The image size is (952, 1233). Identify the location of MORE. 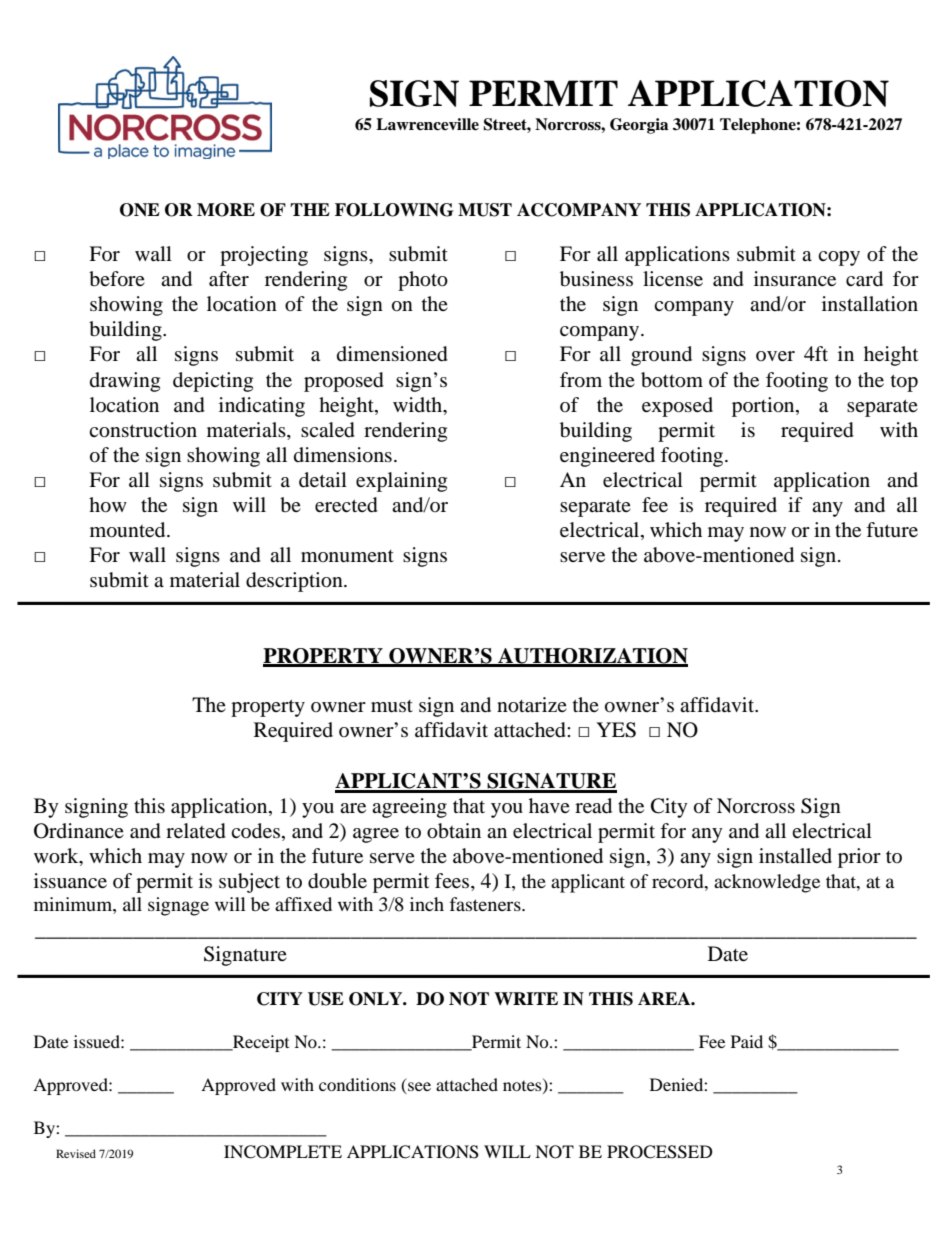
(226, 210).
